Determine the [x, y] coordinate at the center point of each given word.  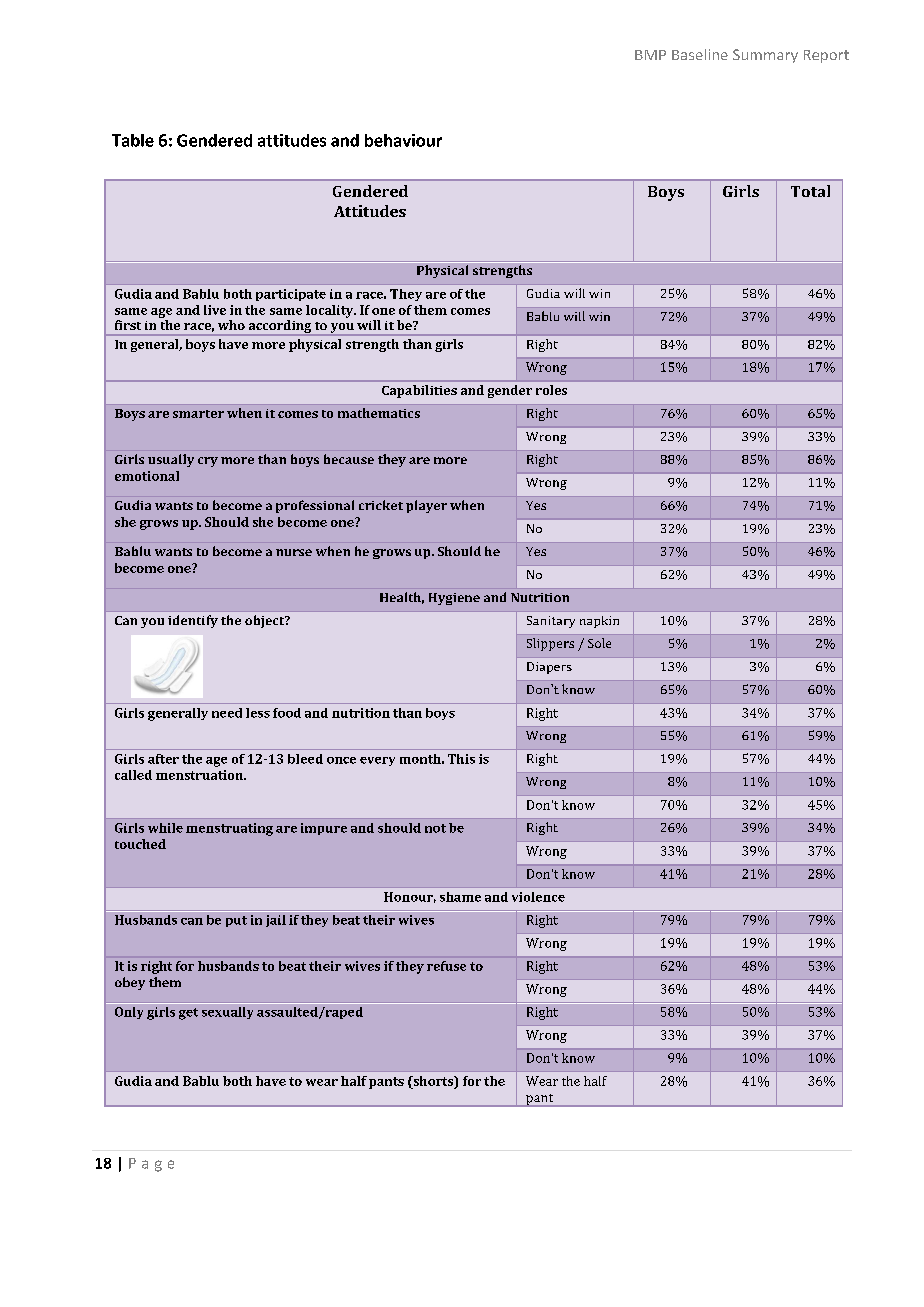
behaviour [403, 140]
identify [193, 621]
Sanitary [551, 622]
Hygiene [454, 599]
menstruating [229, 829]
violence [538, 897]
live [215, 310]
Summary [765, 56]
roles [551, 390]
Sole [599, 643]
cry [208, 462]
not [435, 828]
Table [133, 140]
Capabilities [419, 391]
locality [331, 311]
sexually [227, 1013]
